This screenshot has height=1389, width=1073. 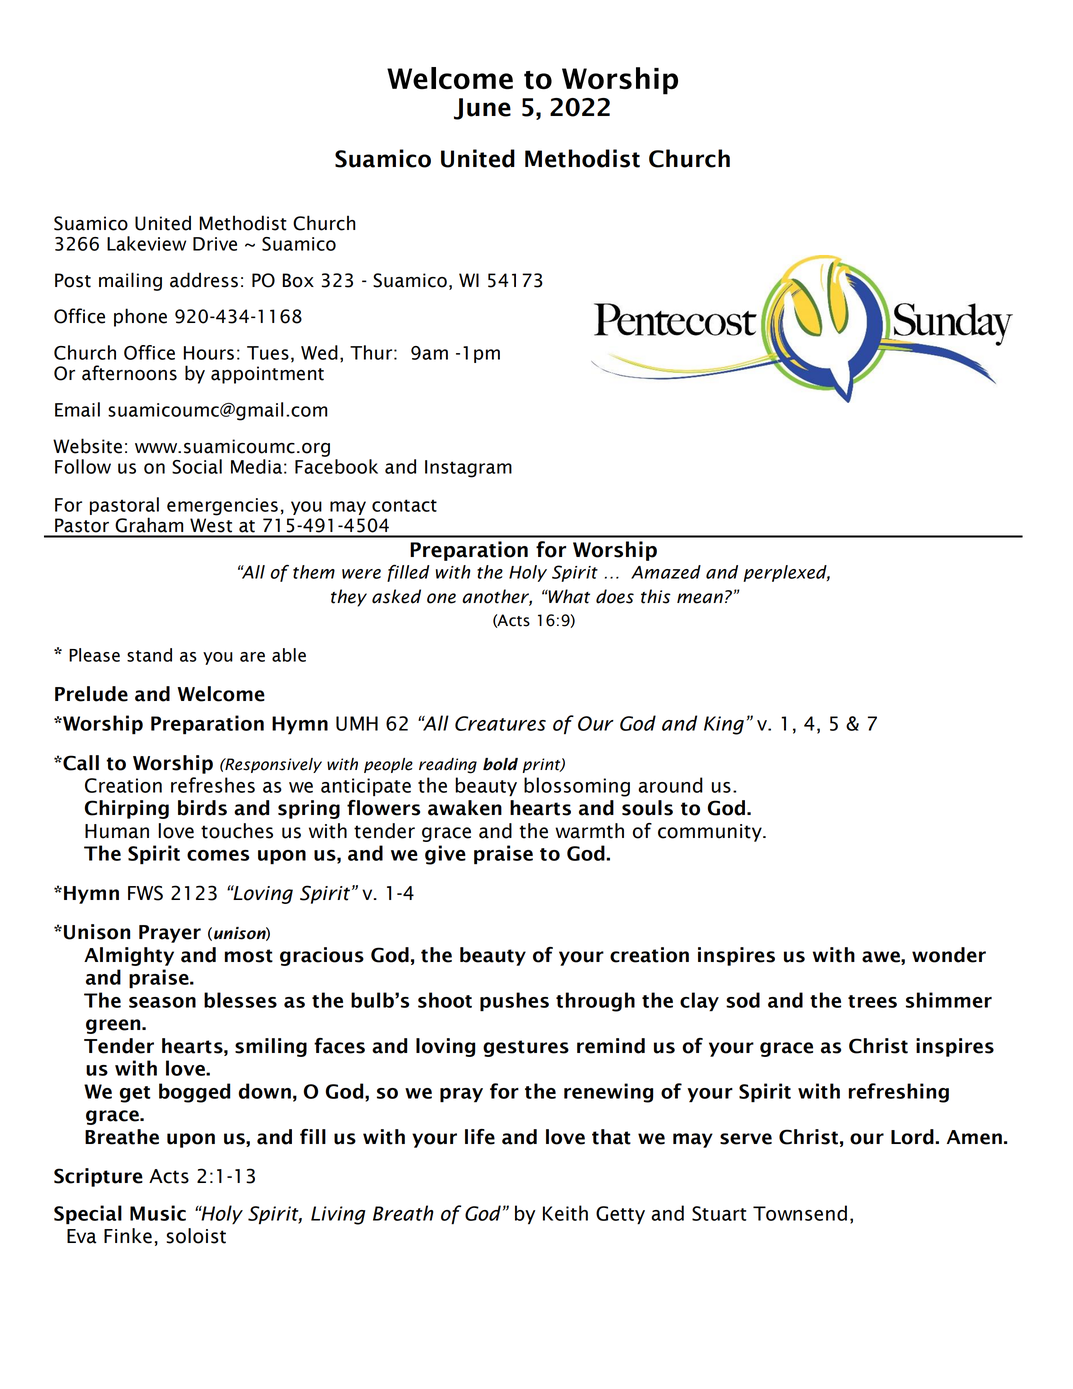 I want to click on Keith, so click(x=565, y=1213).
